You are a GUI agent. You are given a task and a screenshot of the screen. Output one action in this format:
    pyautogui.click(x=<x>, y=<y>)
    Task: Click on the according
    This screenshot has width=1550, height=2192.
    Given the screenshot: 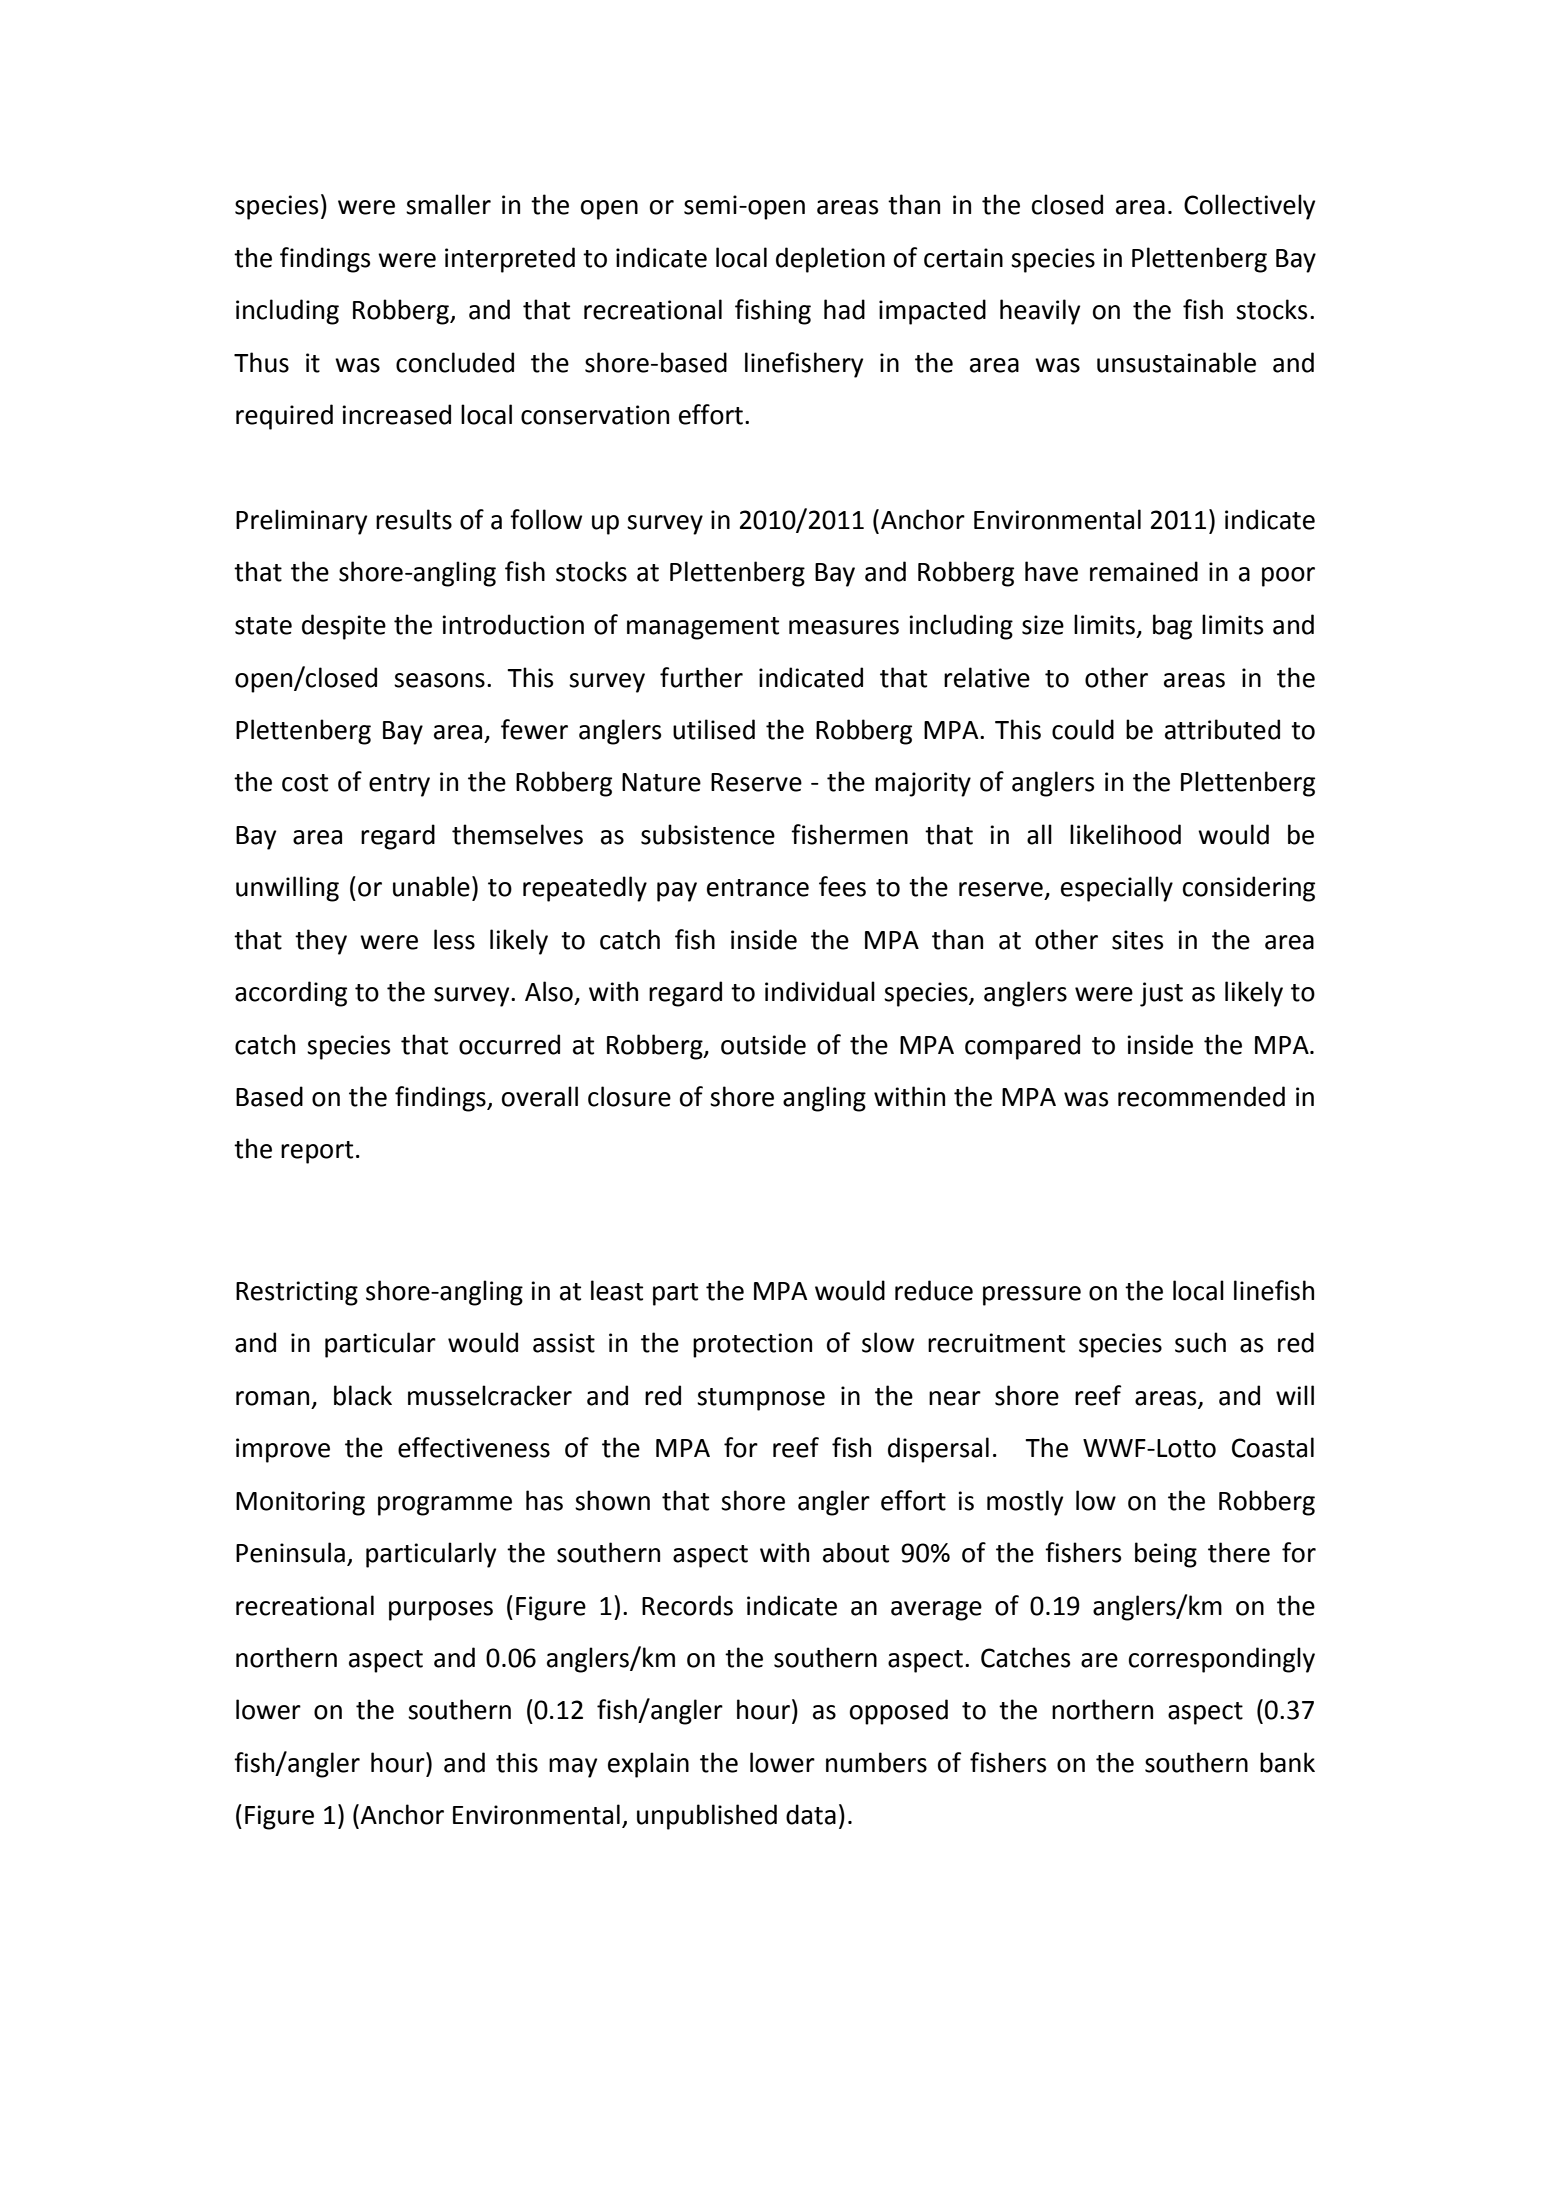 What is the action you would take?
    pyautogui.click(x=291, y=994)
